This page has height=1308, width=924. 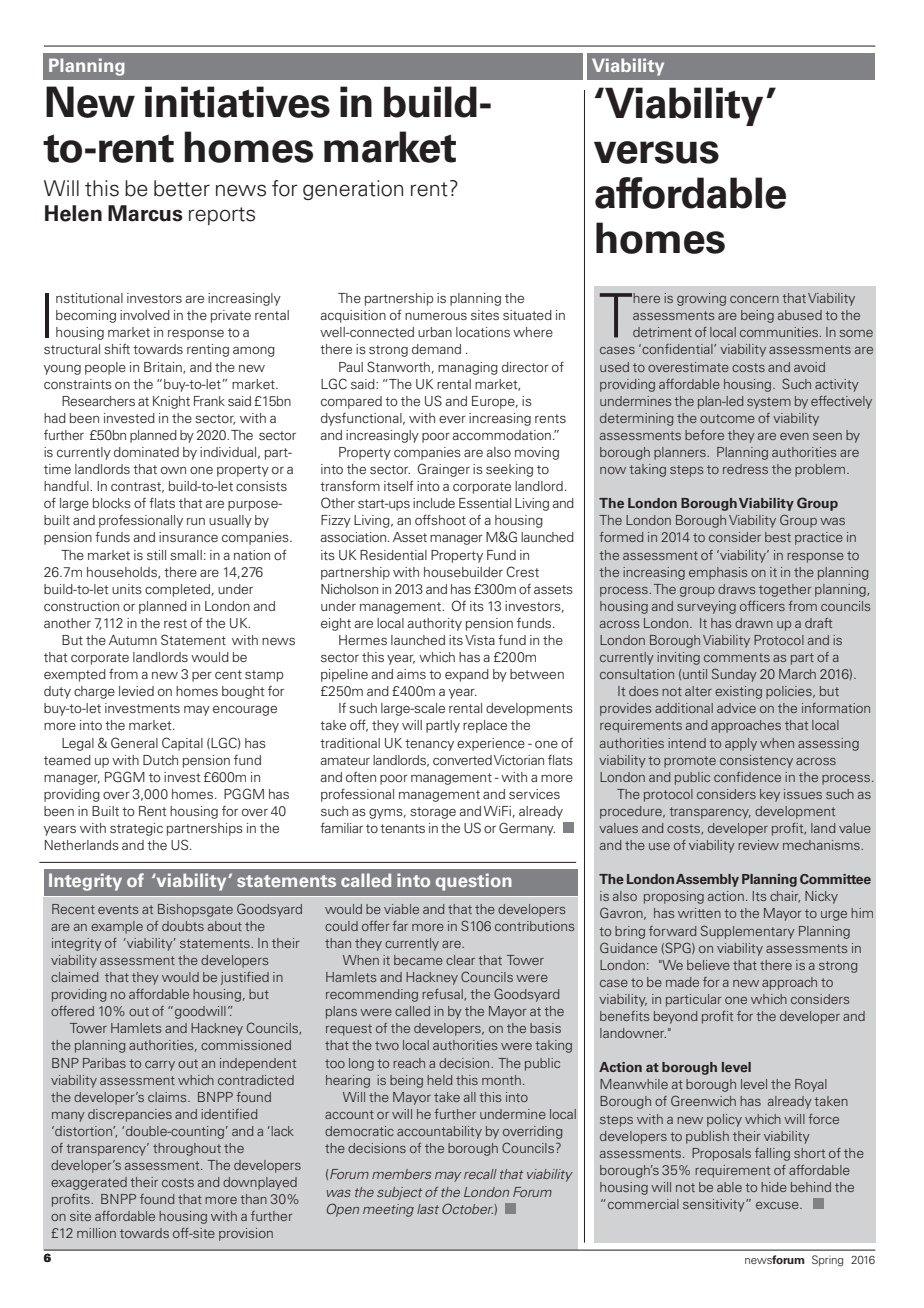 What do you see at coordinates (460, 960) in the page?
I see `clear` at bounding box center [460, 960].
